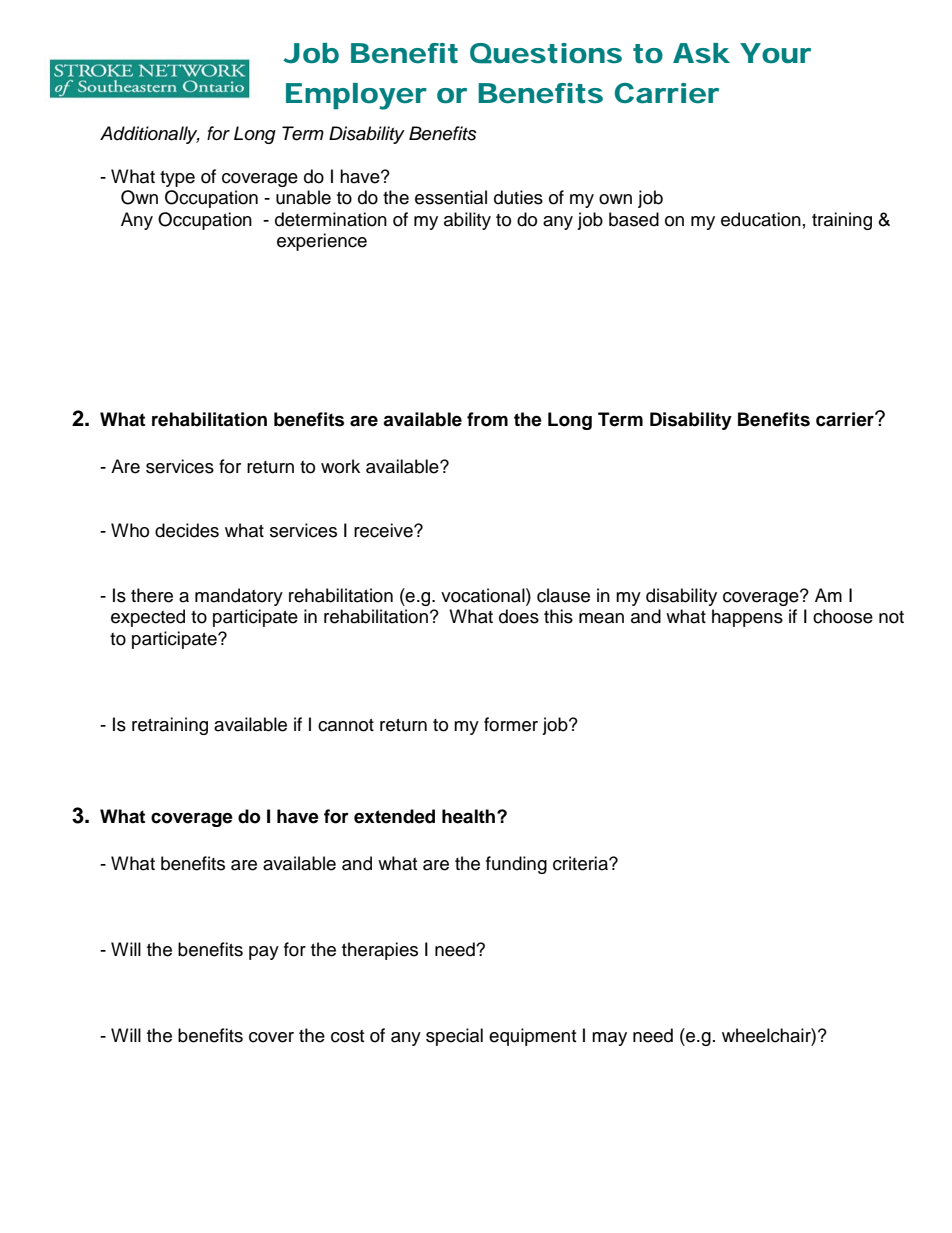 The image size is (952, 1233). Describe the element at coordinates (264, 953) in the screenshot. I see `pay` at that location.
